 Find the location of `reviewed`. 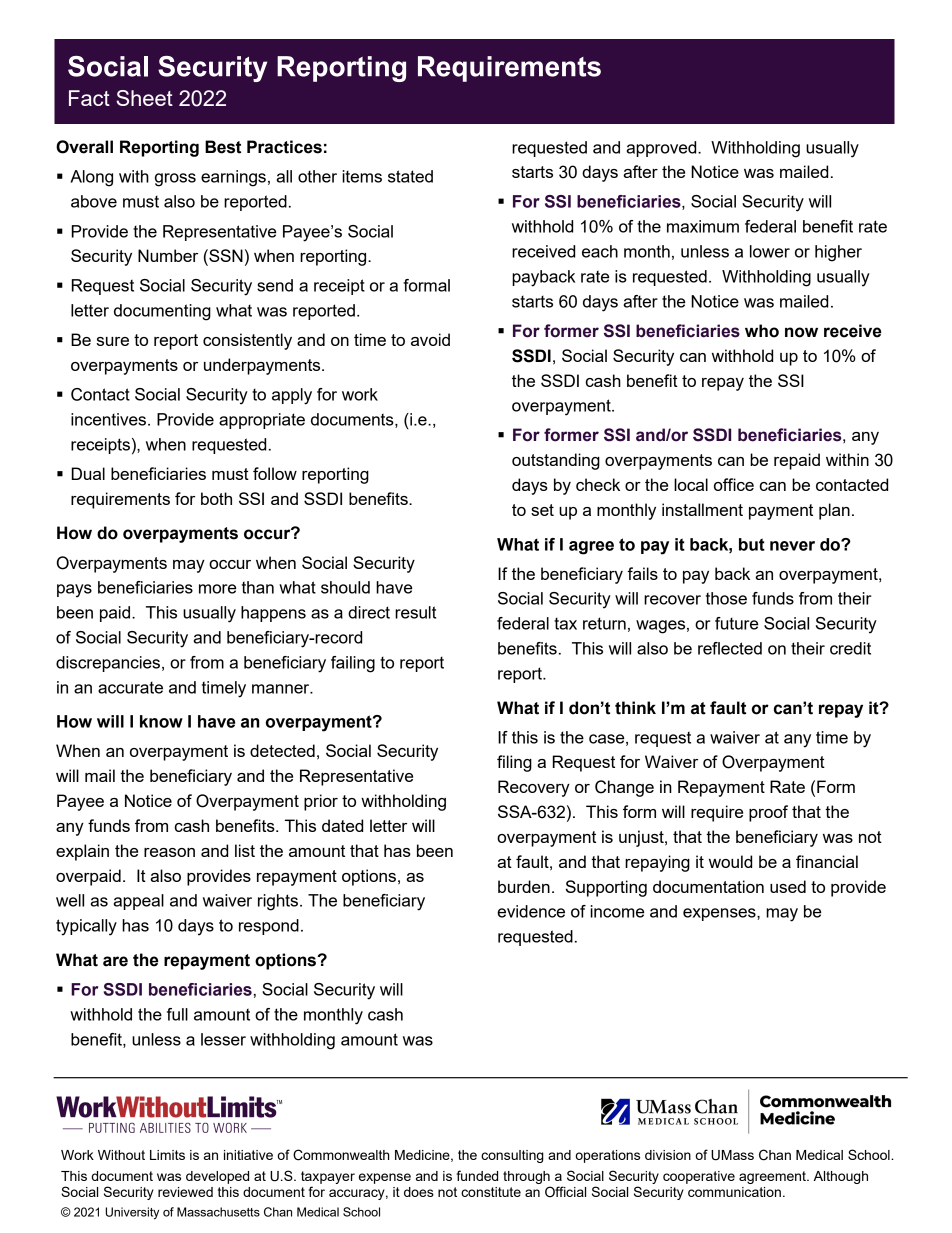

reviewed is located at coordinates (185, 1192).
